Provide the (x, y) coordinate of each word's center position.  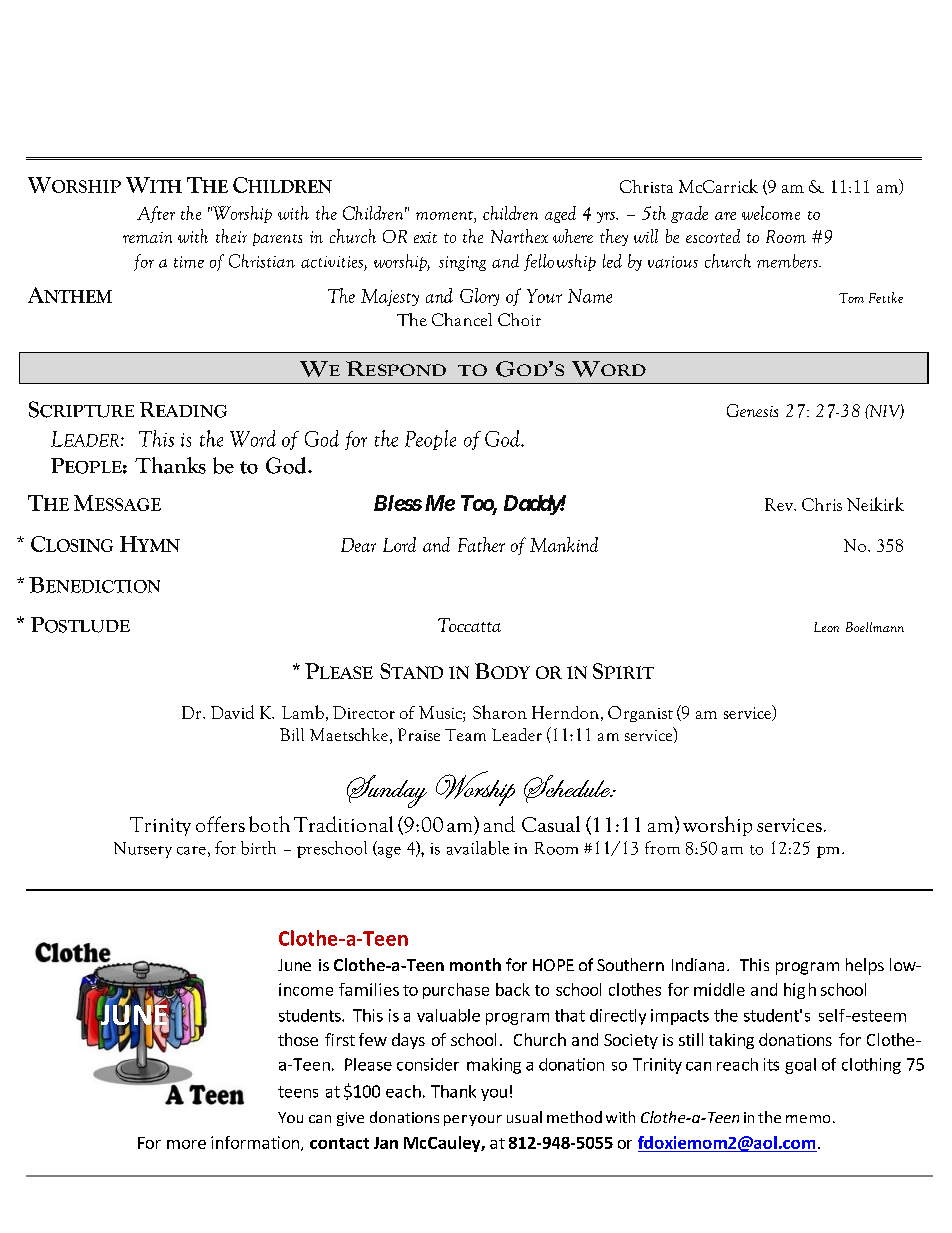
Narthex (519, 236)
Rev (780, 504)
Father (481, 544)
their (231, 236)
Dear (358, 545)
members (788, 261)
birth (258, 848)
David (232, 712)
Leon (826, 627)
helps (865, 966)
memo (808, 1119)
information (255, 1142)
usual (524, 1117)
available (478, 848)
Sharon (500, 712)
